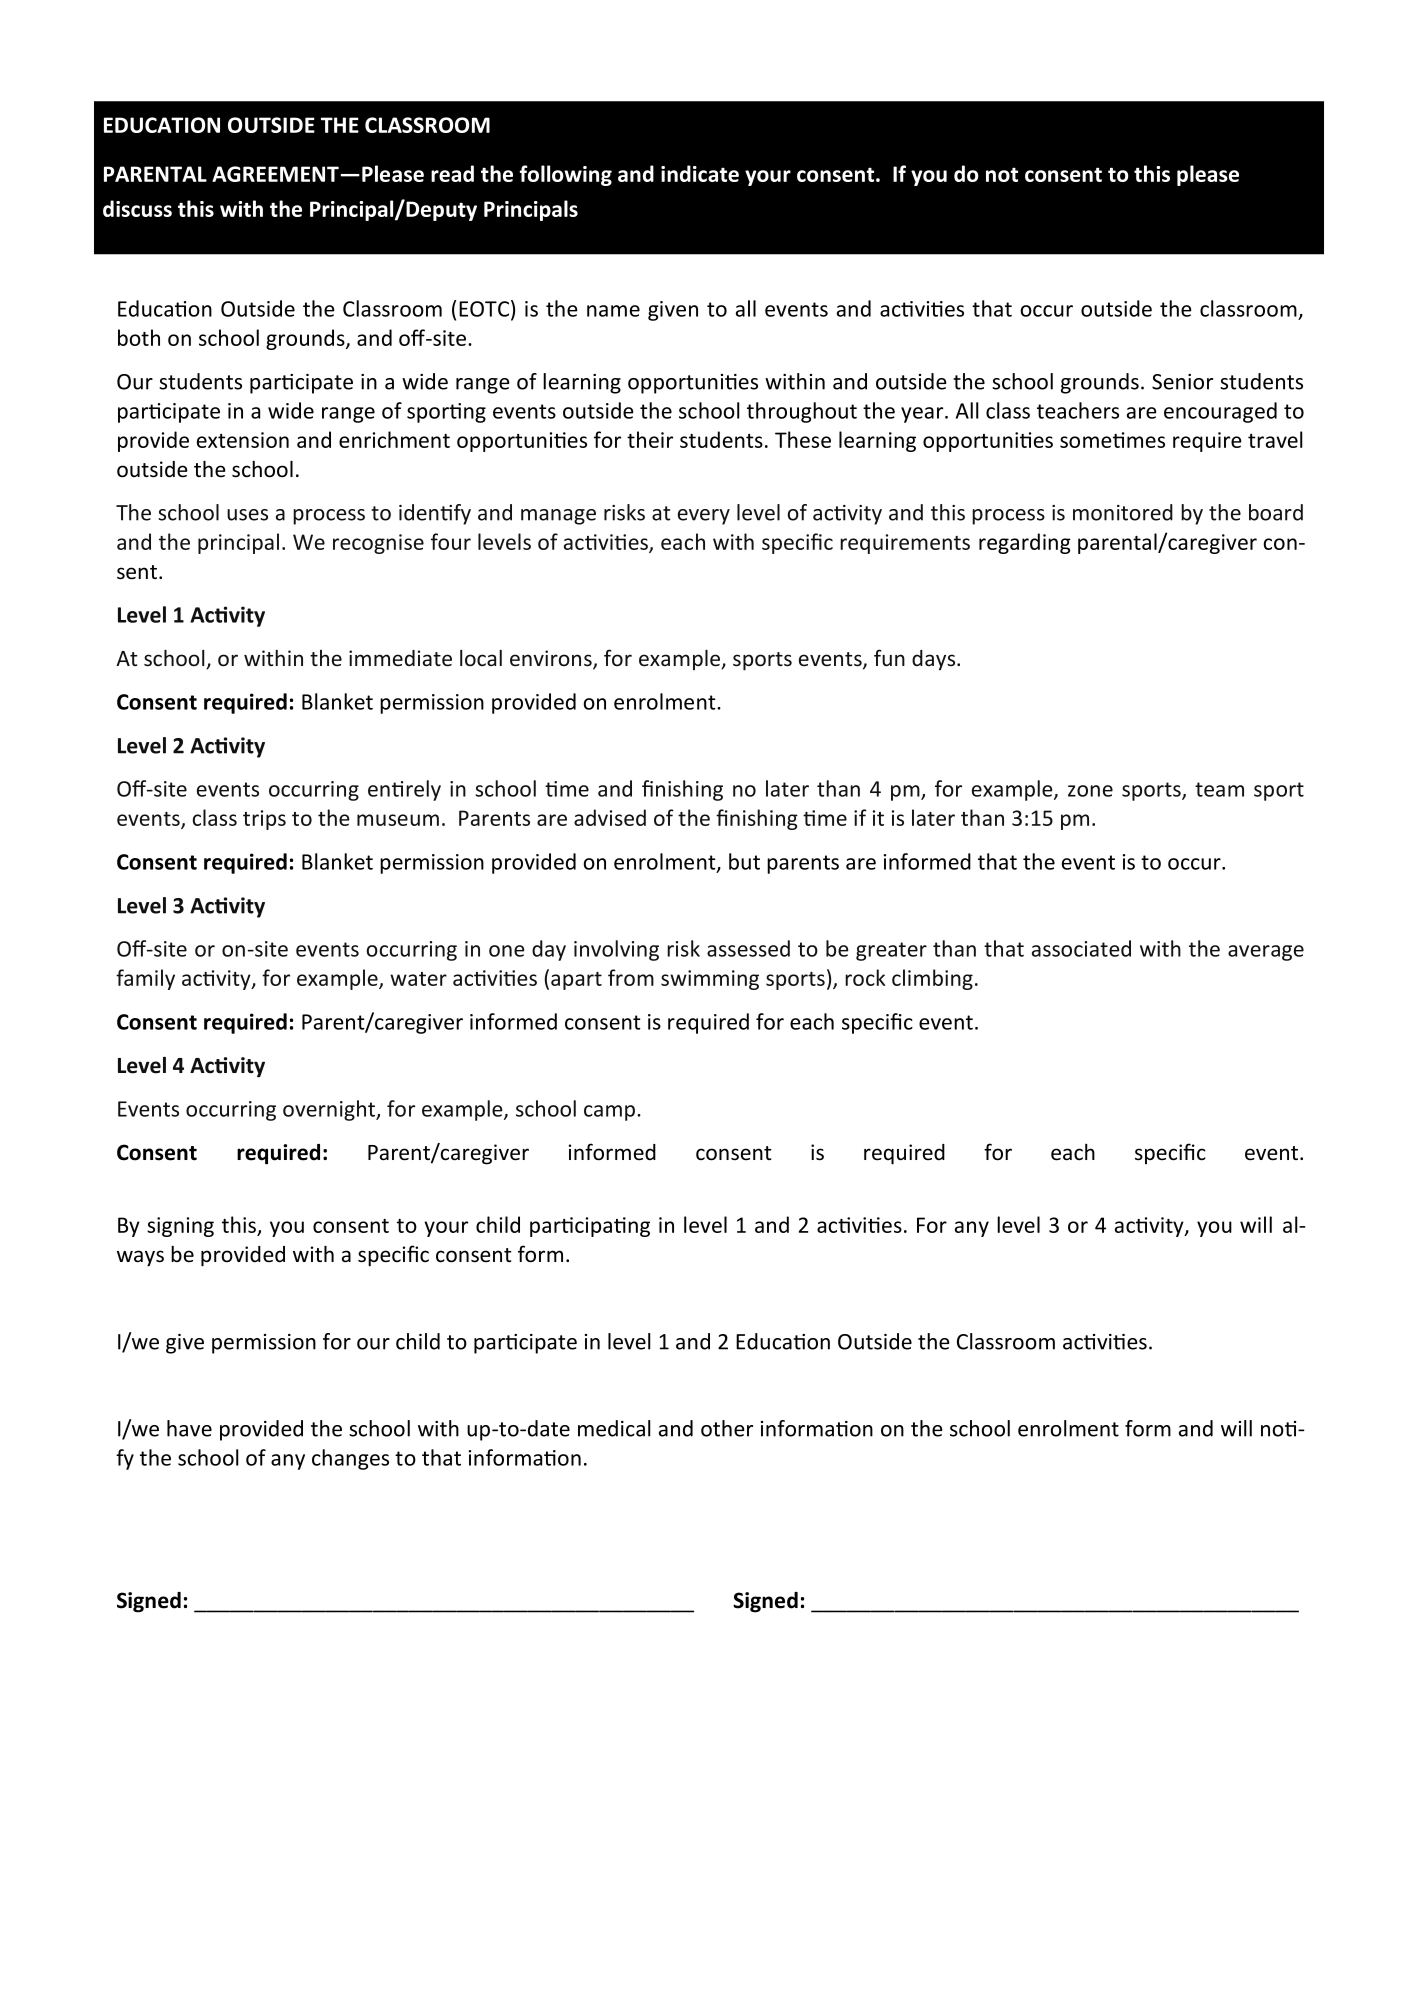  I want to click on Senior, so click(1182, 382).
